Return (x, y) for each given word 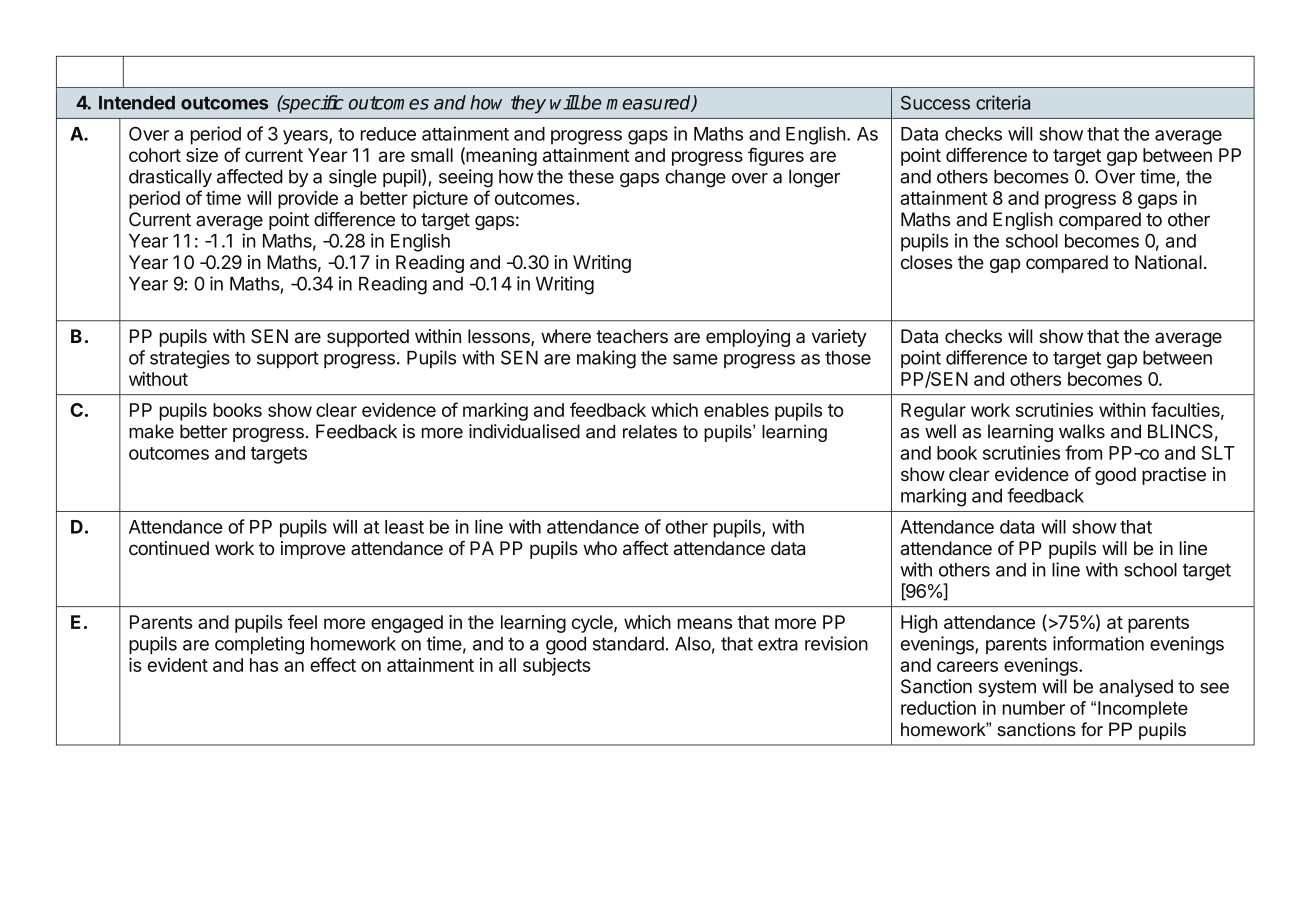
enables (736, 410)
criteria (1003, 102)
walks (1082, 431)
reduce (388, 134)
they (528, 104)
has (264, 665)
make (151, 431)
